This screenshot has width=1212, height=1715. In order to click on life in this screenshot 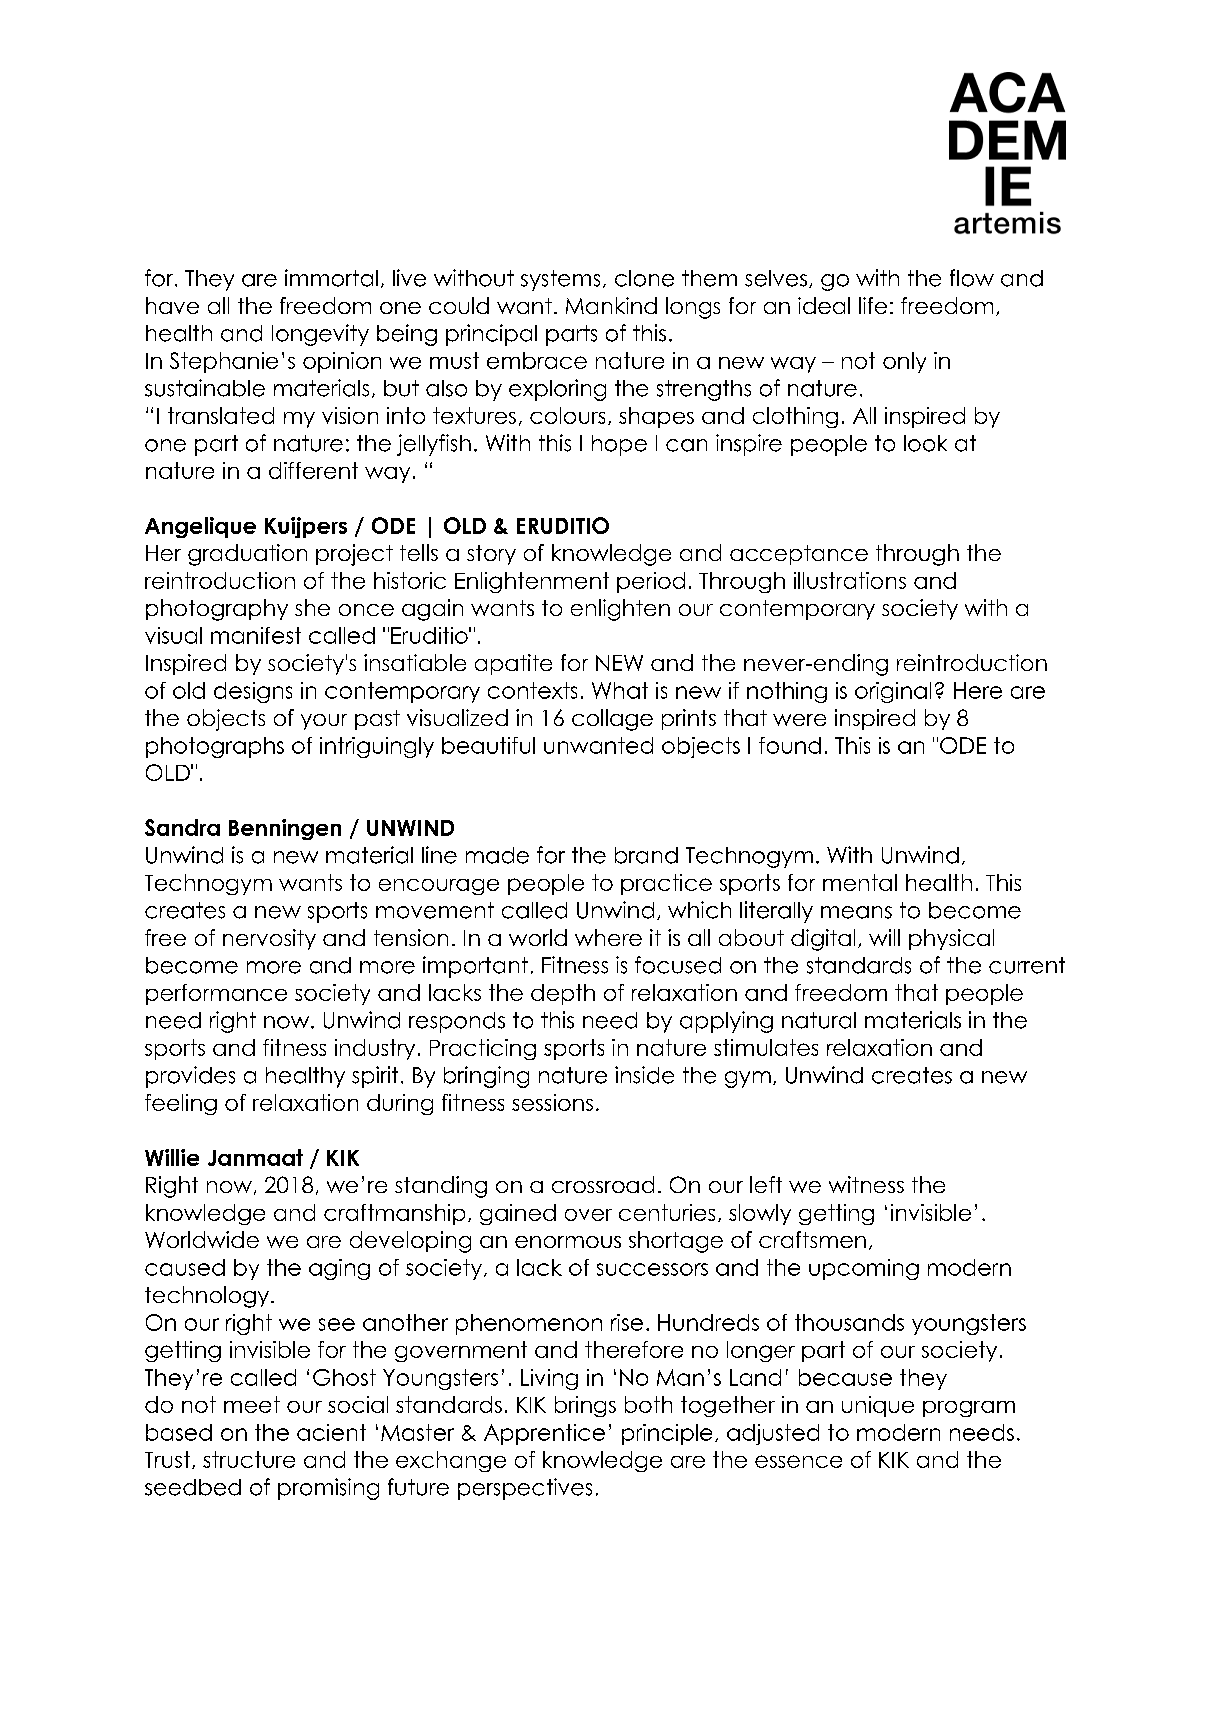, I will do `click(873, 305)`.
